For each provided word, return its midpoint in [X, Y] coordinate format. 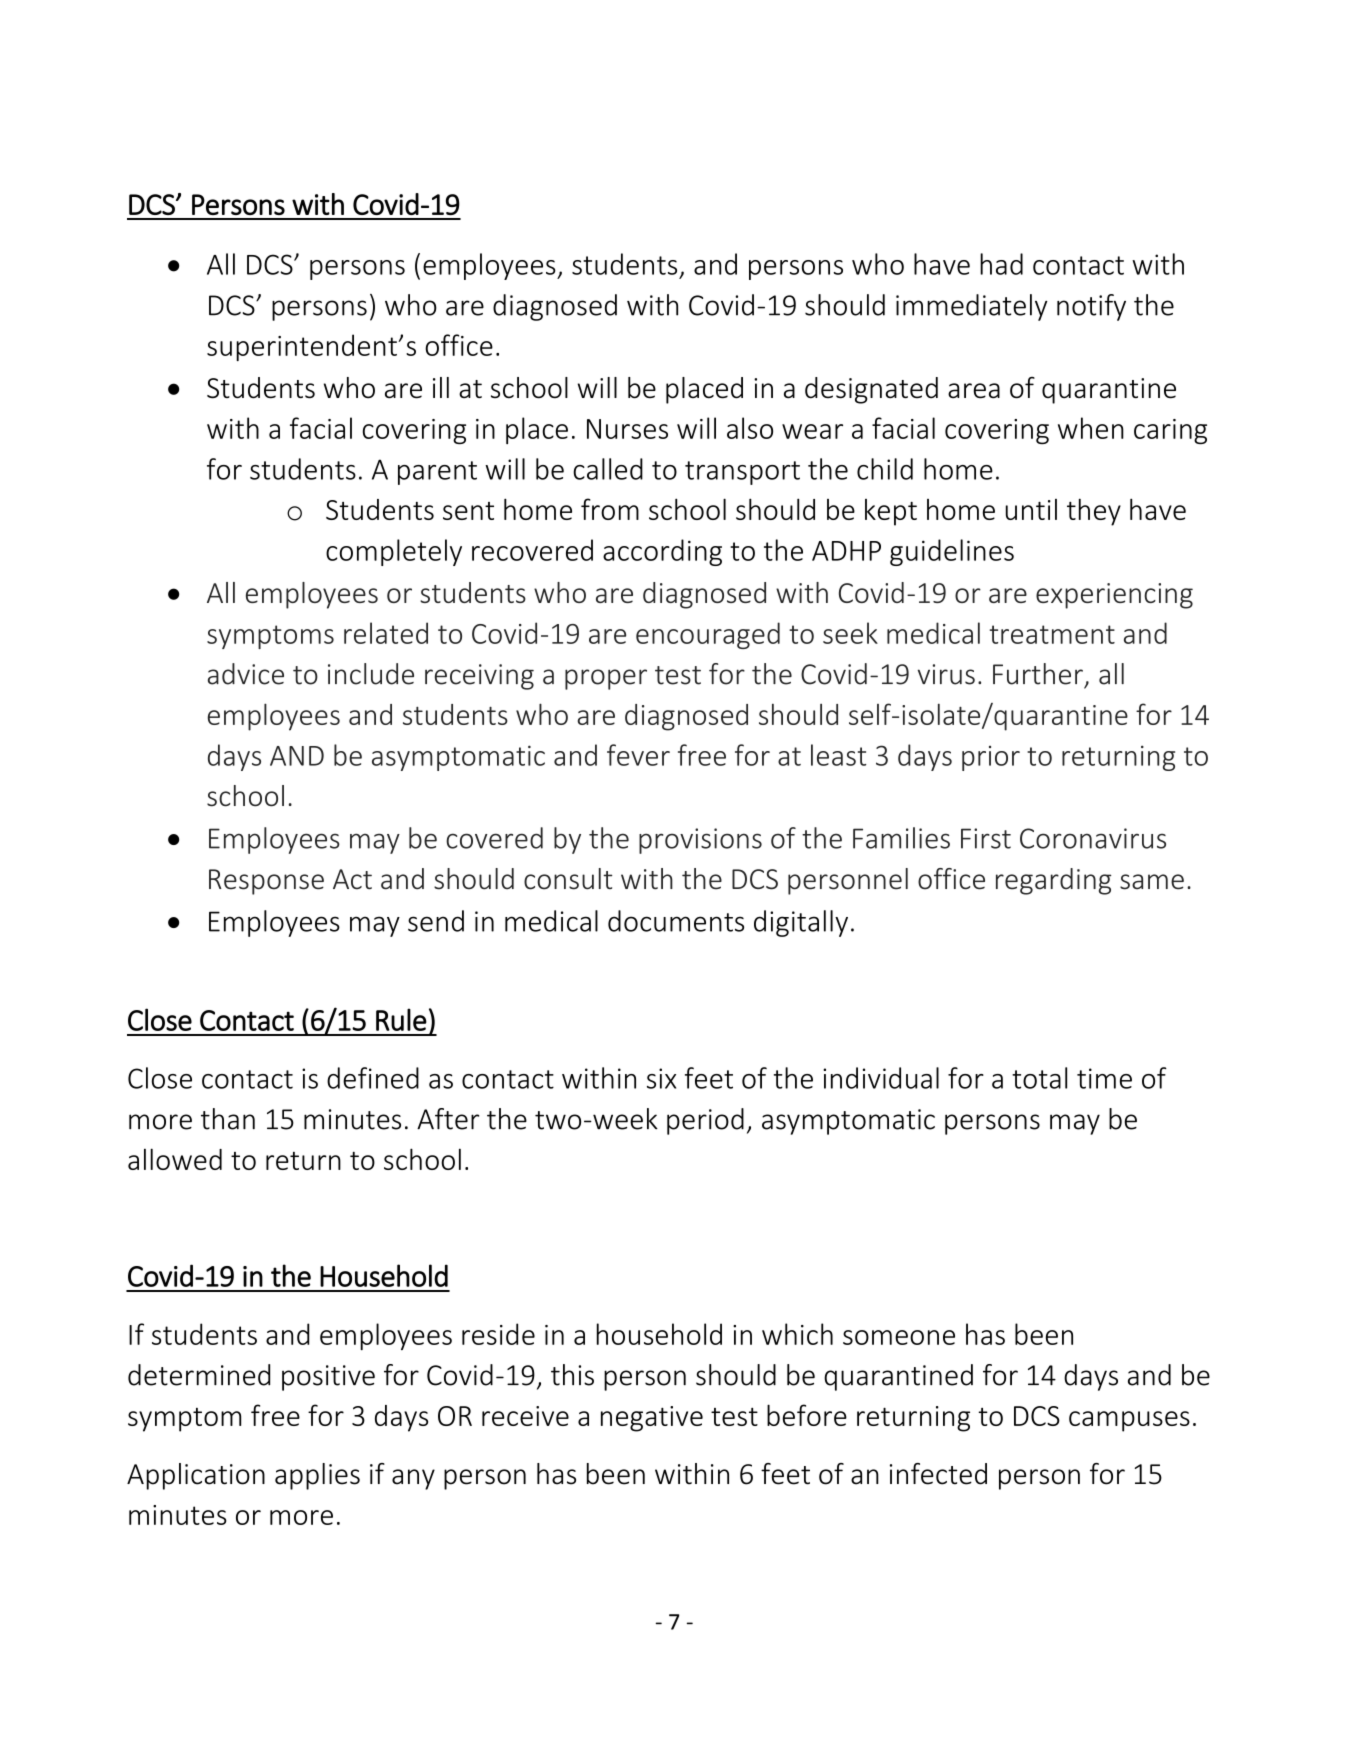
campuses [1129, 1421]
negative [652, 1419]
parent [437, 473]
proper [606, 679]
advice [246, 674]
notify [1091, 307]
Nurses [627, 429]
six [661, 1078]
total [1039, 1078]
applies [317, 1476]
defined [373, 1078]
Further [1038, 674]
